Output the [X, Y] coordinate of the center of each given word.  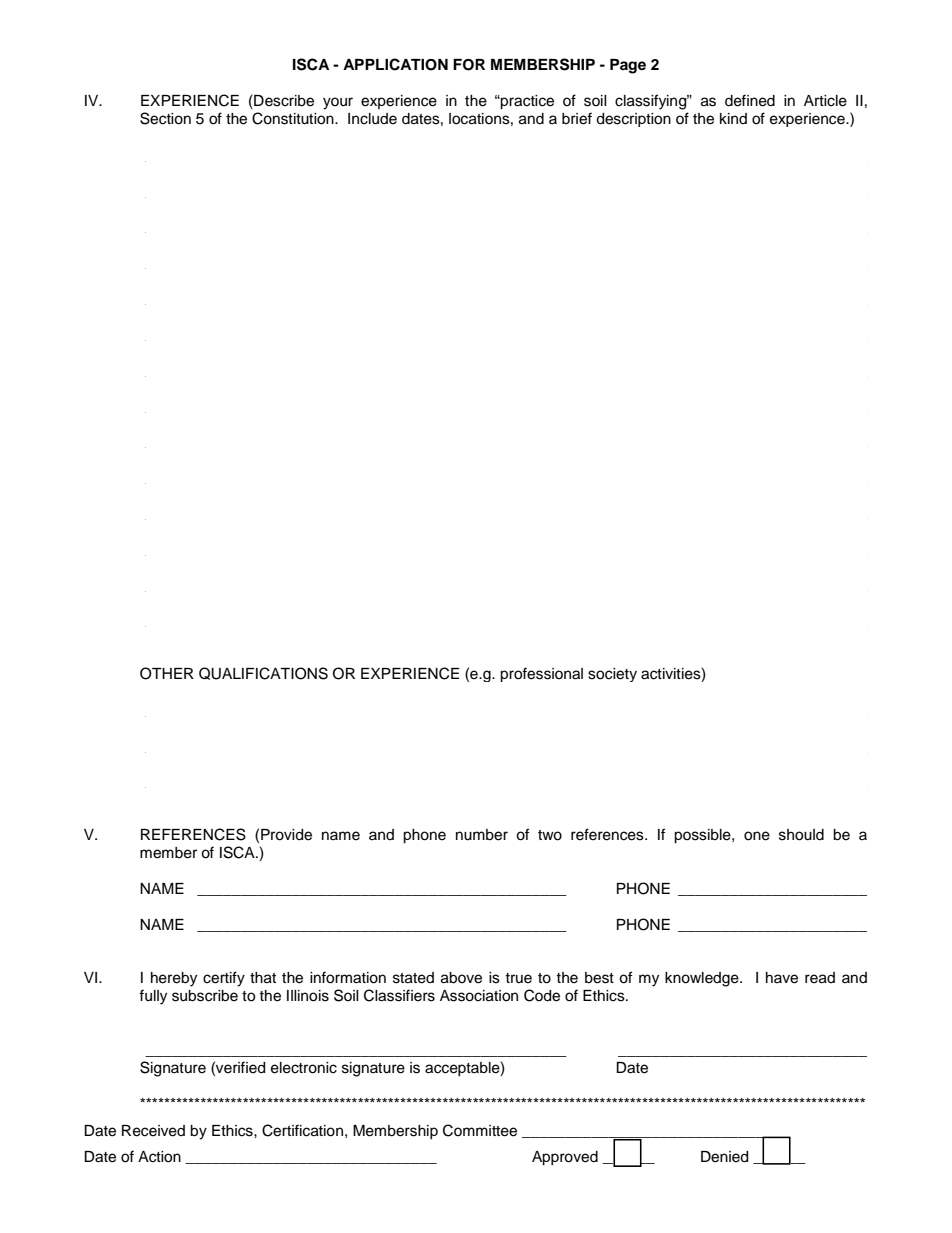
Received [153, 1131]
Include [372, 119]
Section [165, 118]
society [612, 675]
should [801, 835]
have [782, 978]
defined [750, 100]
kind [733, 118]
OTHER [167, 673]
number [482, 835]
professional [541, 674]
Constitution [294, 118]
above [461, 978]
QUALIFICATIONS [263, 673]
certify [224, 979]
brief [577, 118]
